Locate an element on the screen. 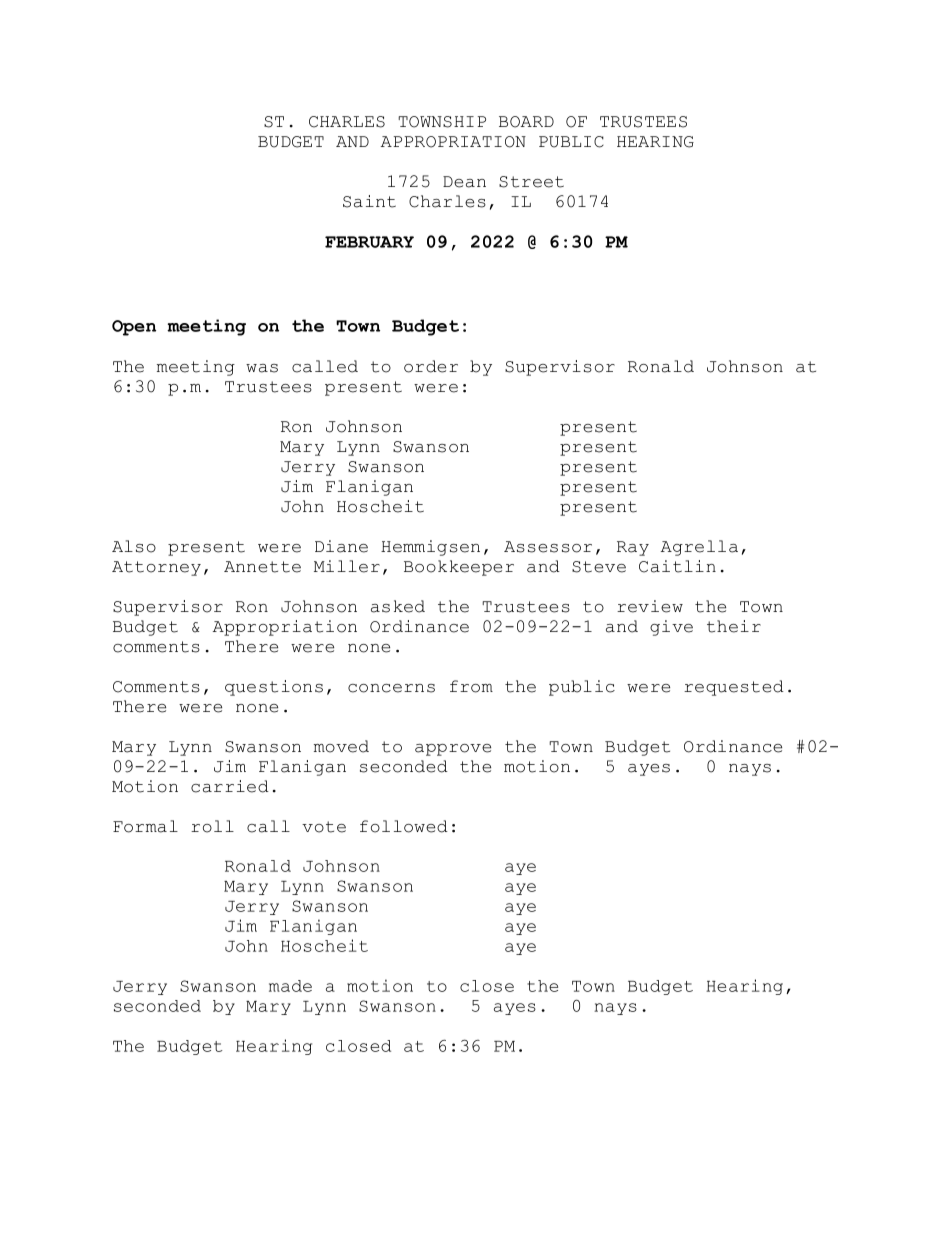 This screenshot has width=952, height=1233. followed is located at coordinates (404, 826).
